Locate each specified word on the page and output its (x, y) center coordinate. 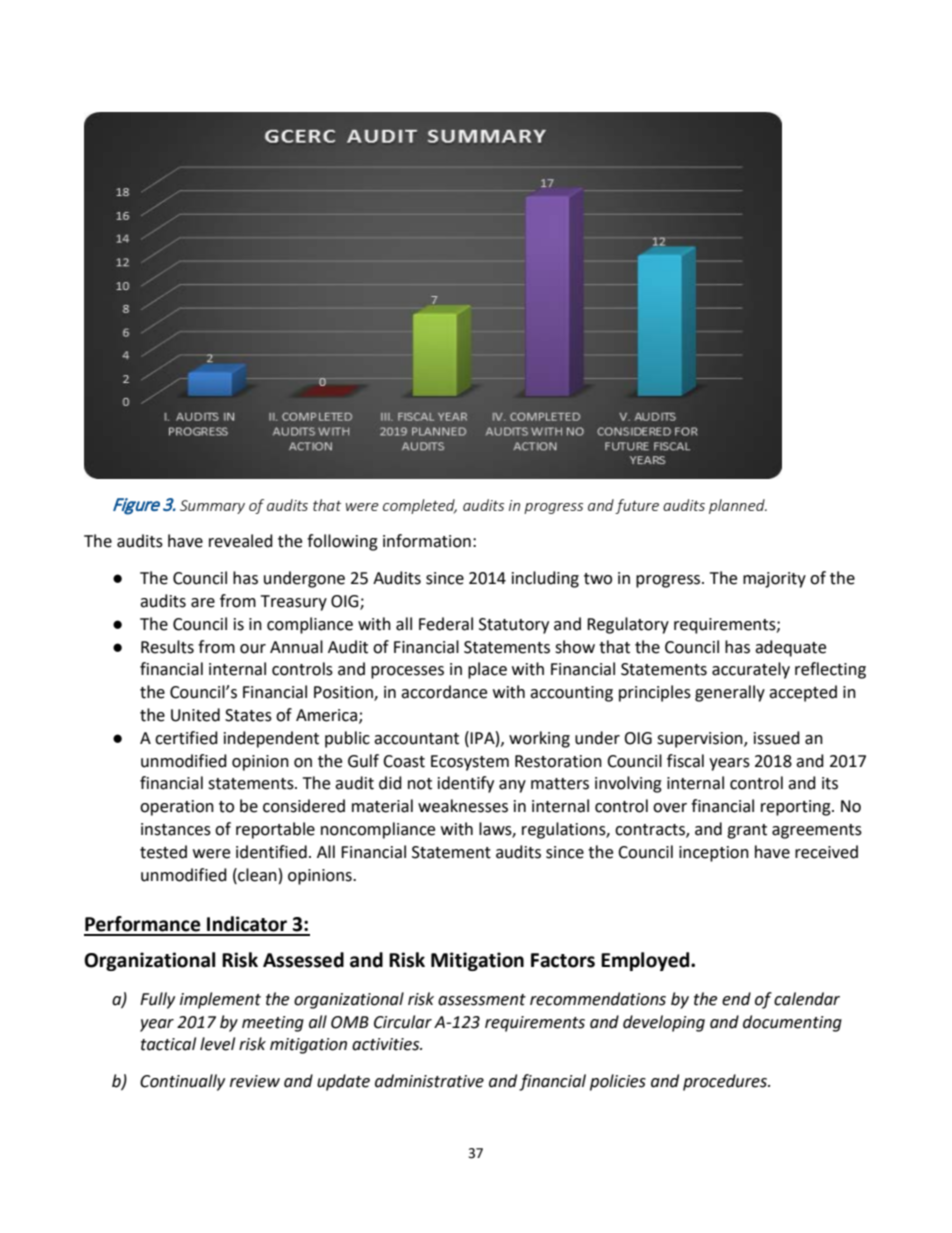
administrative (429, 1081)
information (427, 541)
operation (177, 808)
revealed (241, 541)
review (255, 1081)
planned (738, 506)
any (512, 786)
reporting (797, 808)
